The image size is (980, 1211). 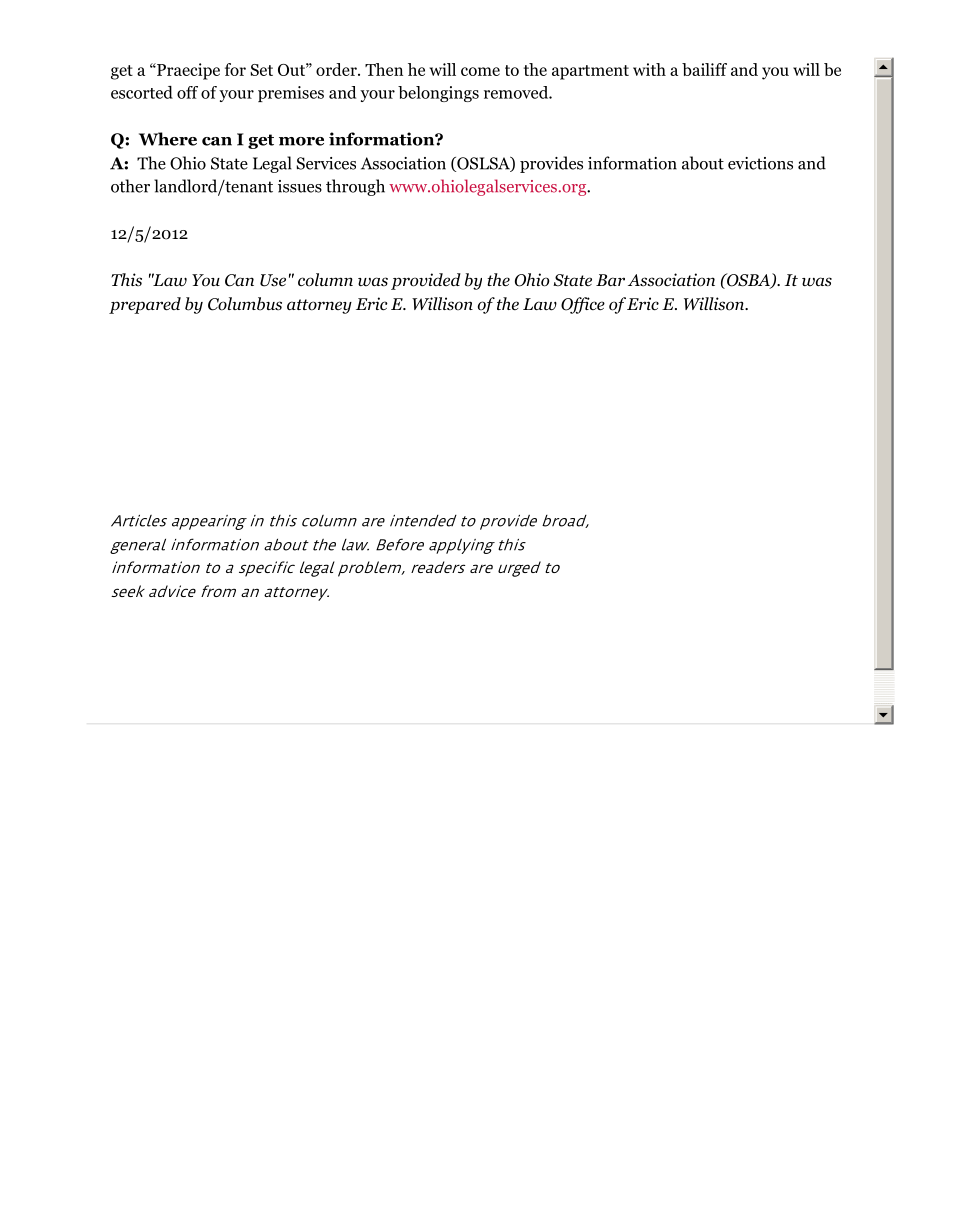 What do you see at coordinates (300, 186) in the page?
I see `issues` at bounding box center [300, 186].
